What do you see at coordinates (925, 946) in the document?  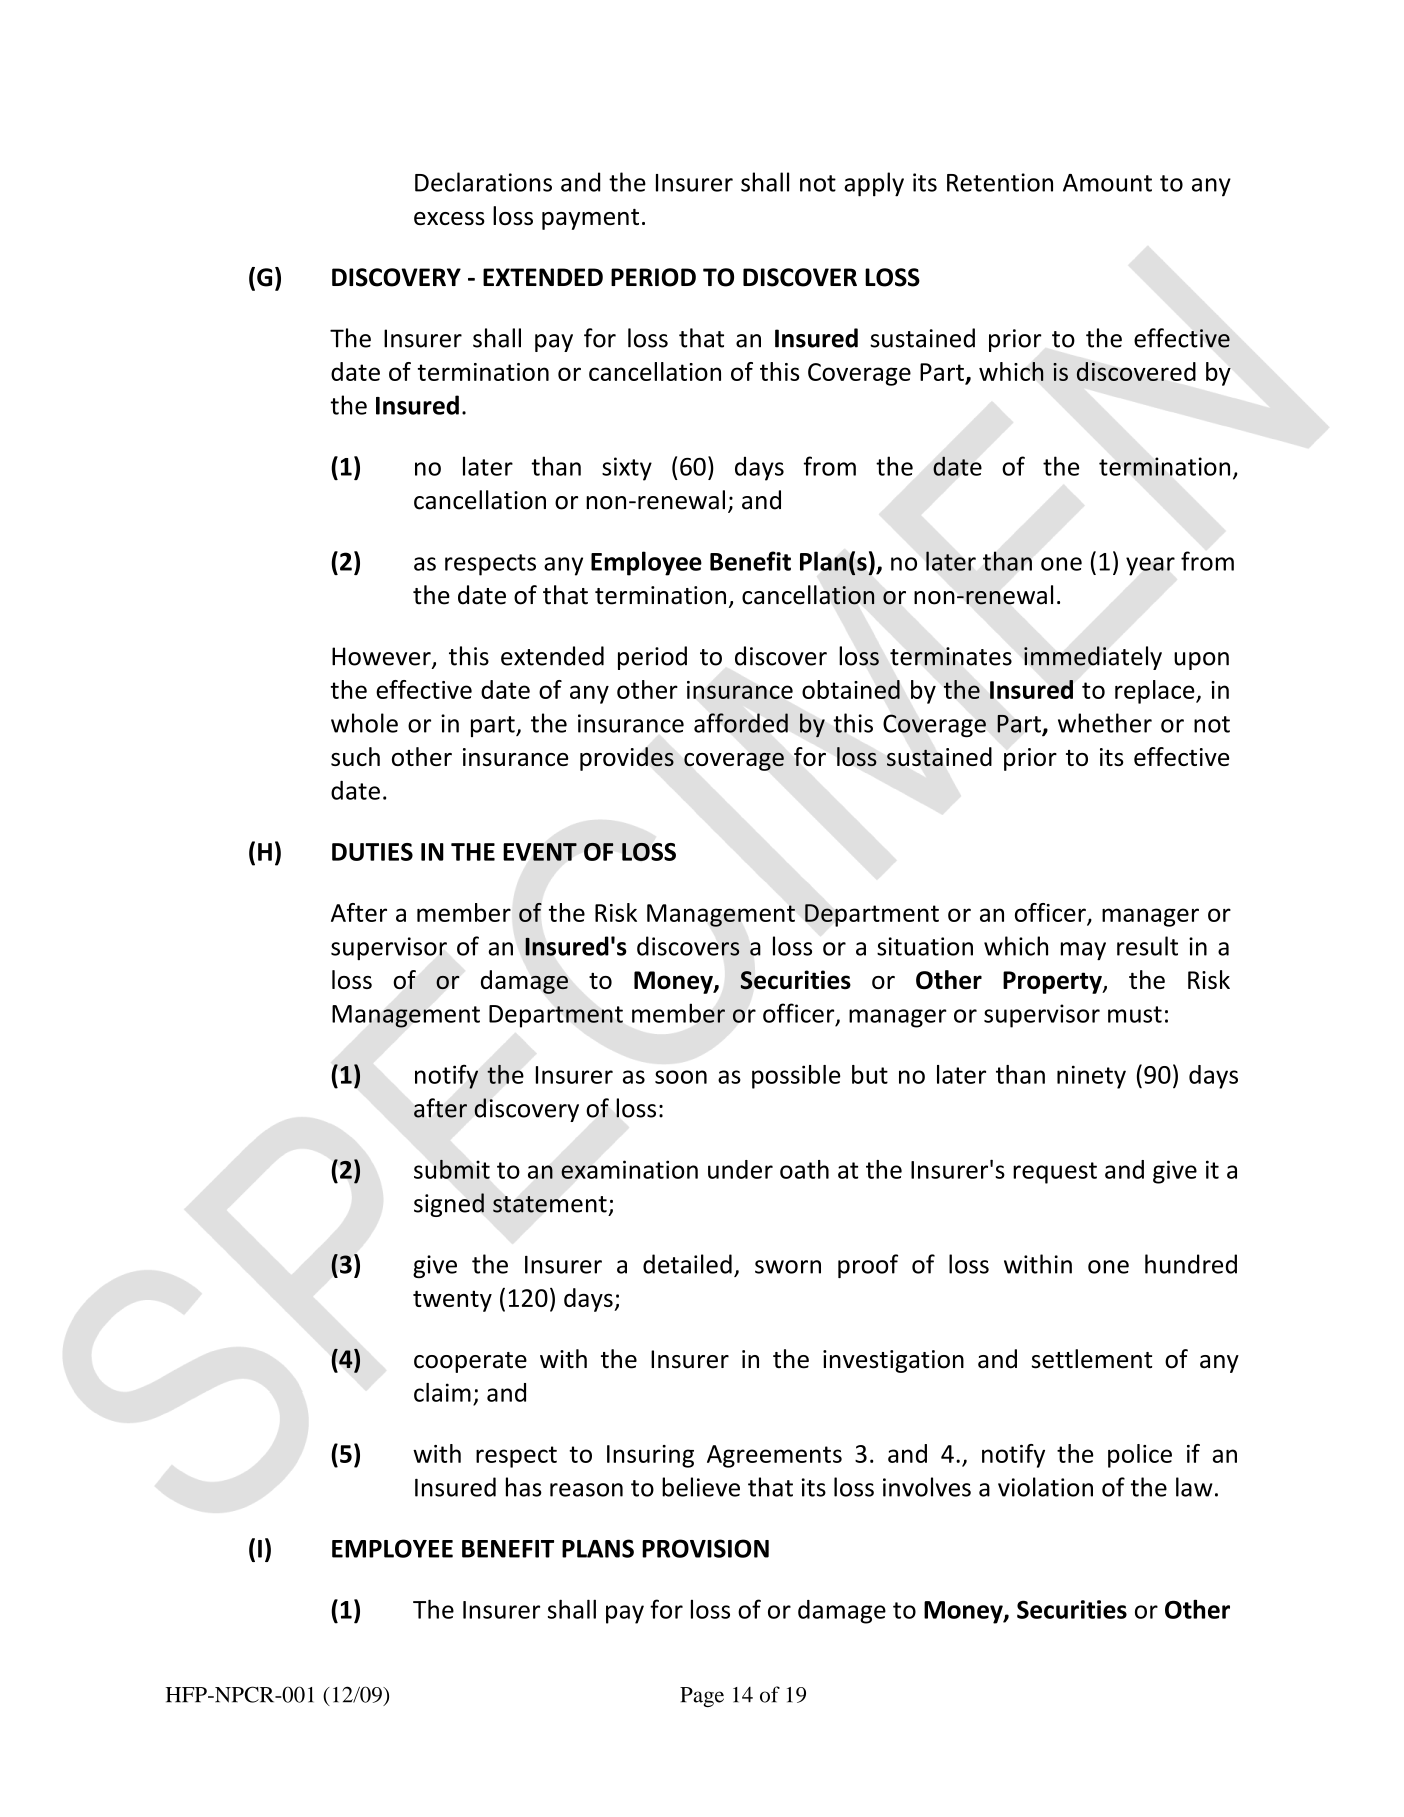 I see `situation` at bounding box center [925, 946].
